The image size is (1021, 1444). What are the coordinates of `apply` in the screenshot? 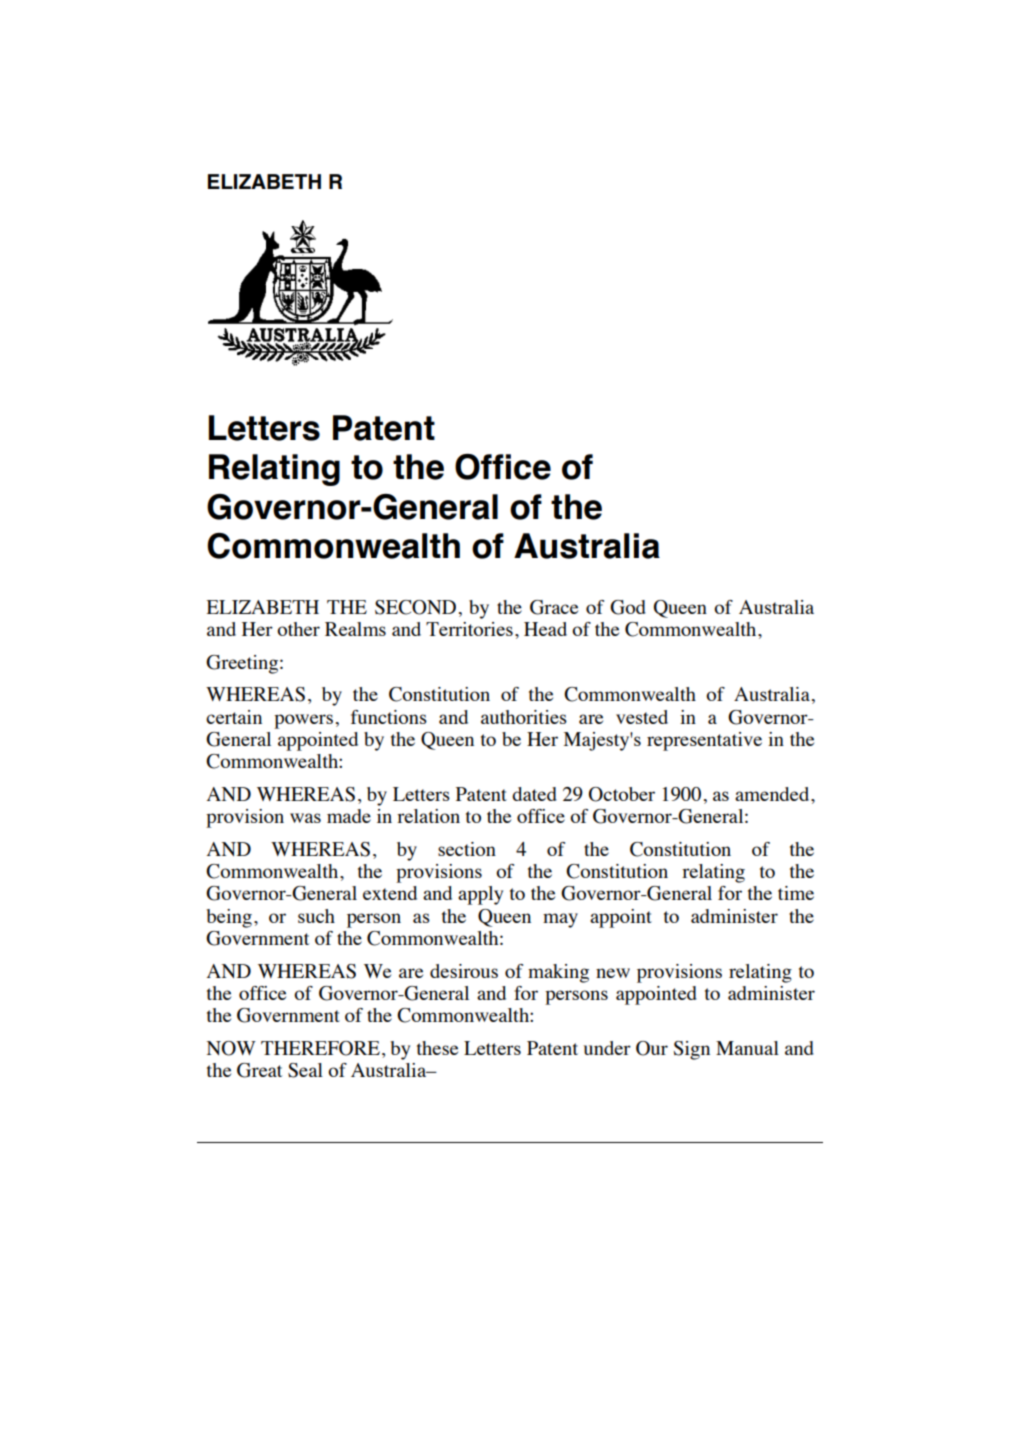 It's located at (480, 895).
